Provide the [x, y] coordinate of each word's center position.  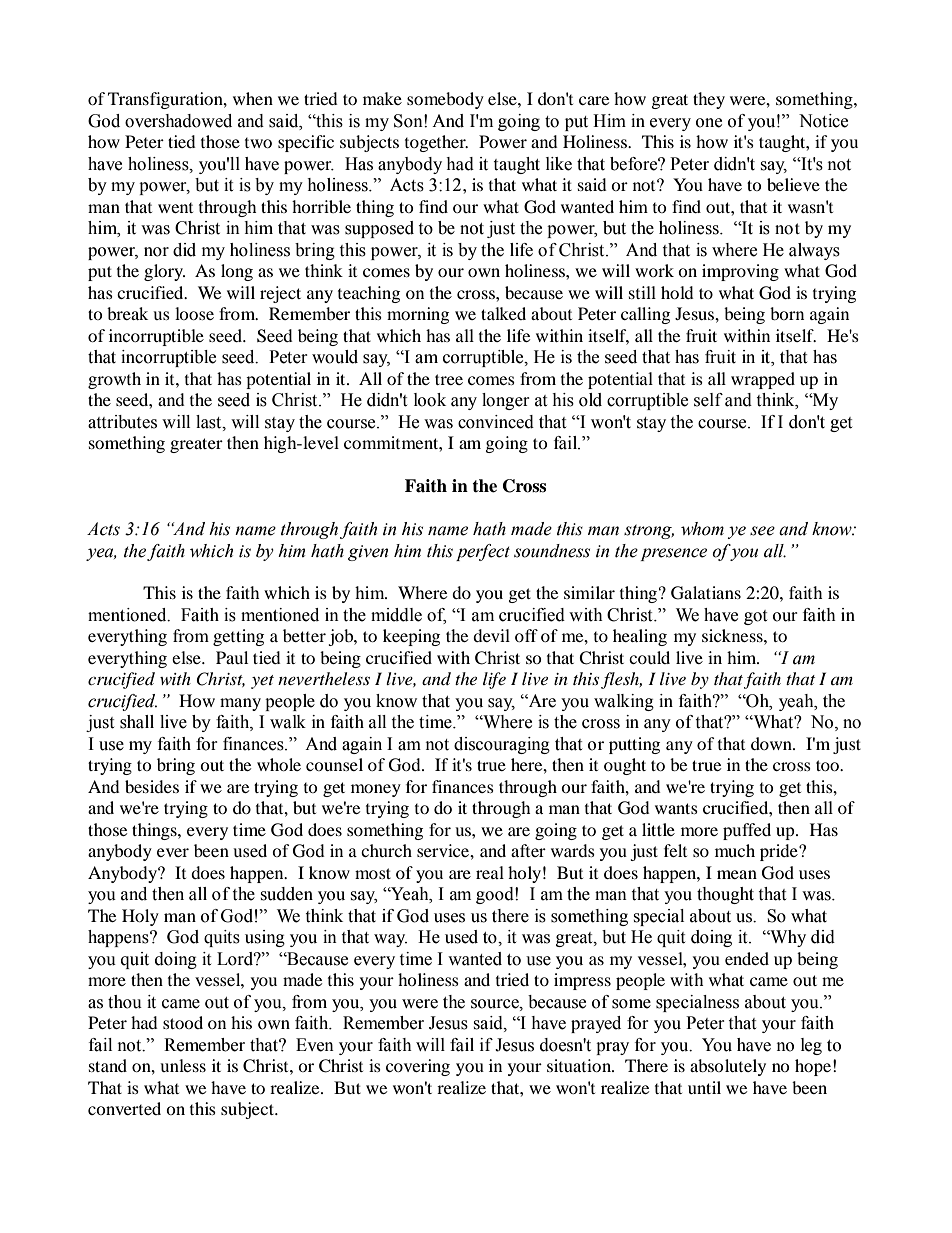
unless [183, 1065]
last [210, 422]
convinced [496, 422]
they [709, 100]
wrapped [763, 380]
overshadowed [178, 121]
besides [152, 786]
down [772, 743]
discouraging [502, 745]
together [436, 143]
